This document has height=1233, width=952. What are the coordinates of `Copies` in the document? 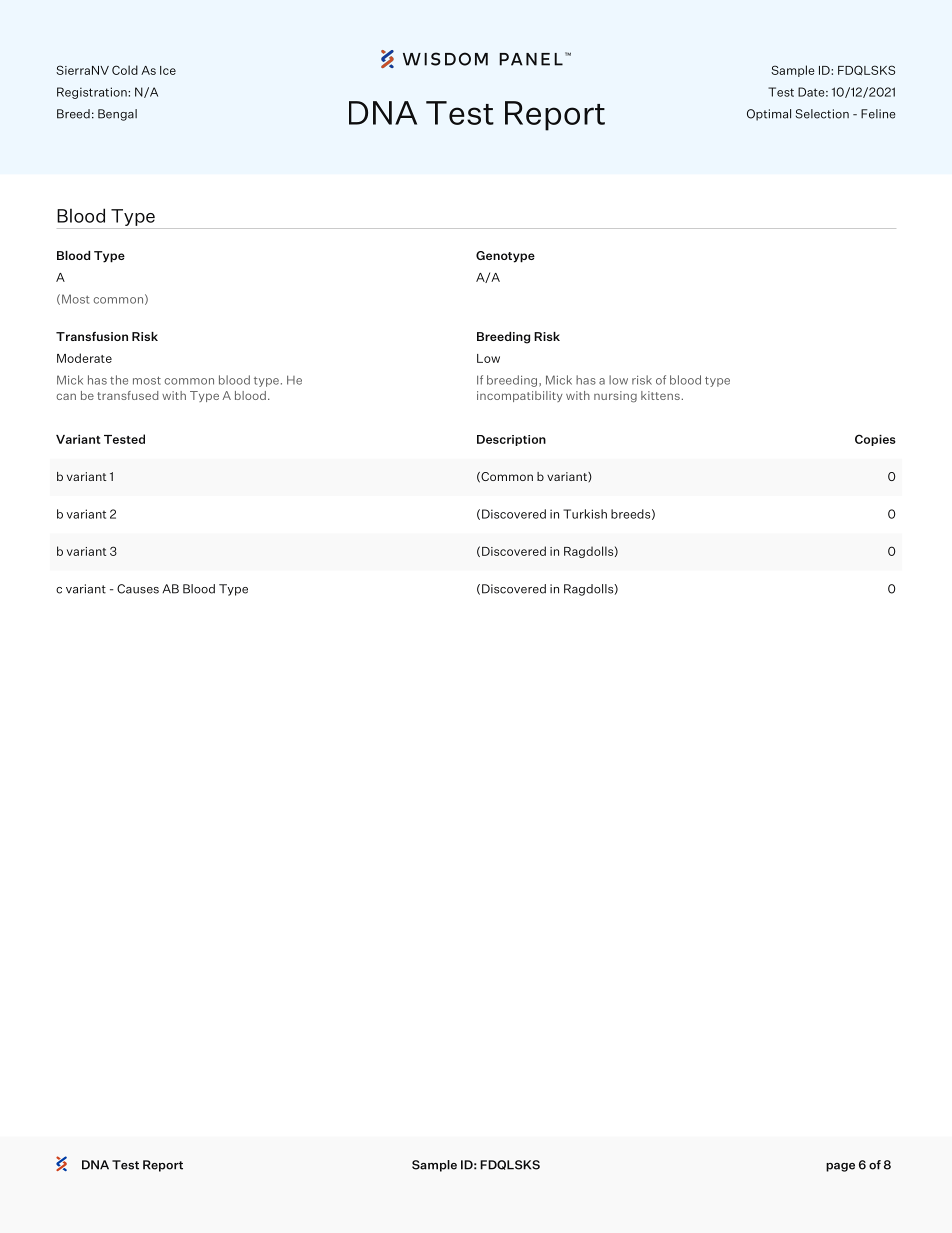 It's located at (875, 440).
